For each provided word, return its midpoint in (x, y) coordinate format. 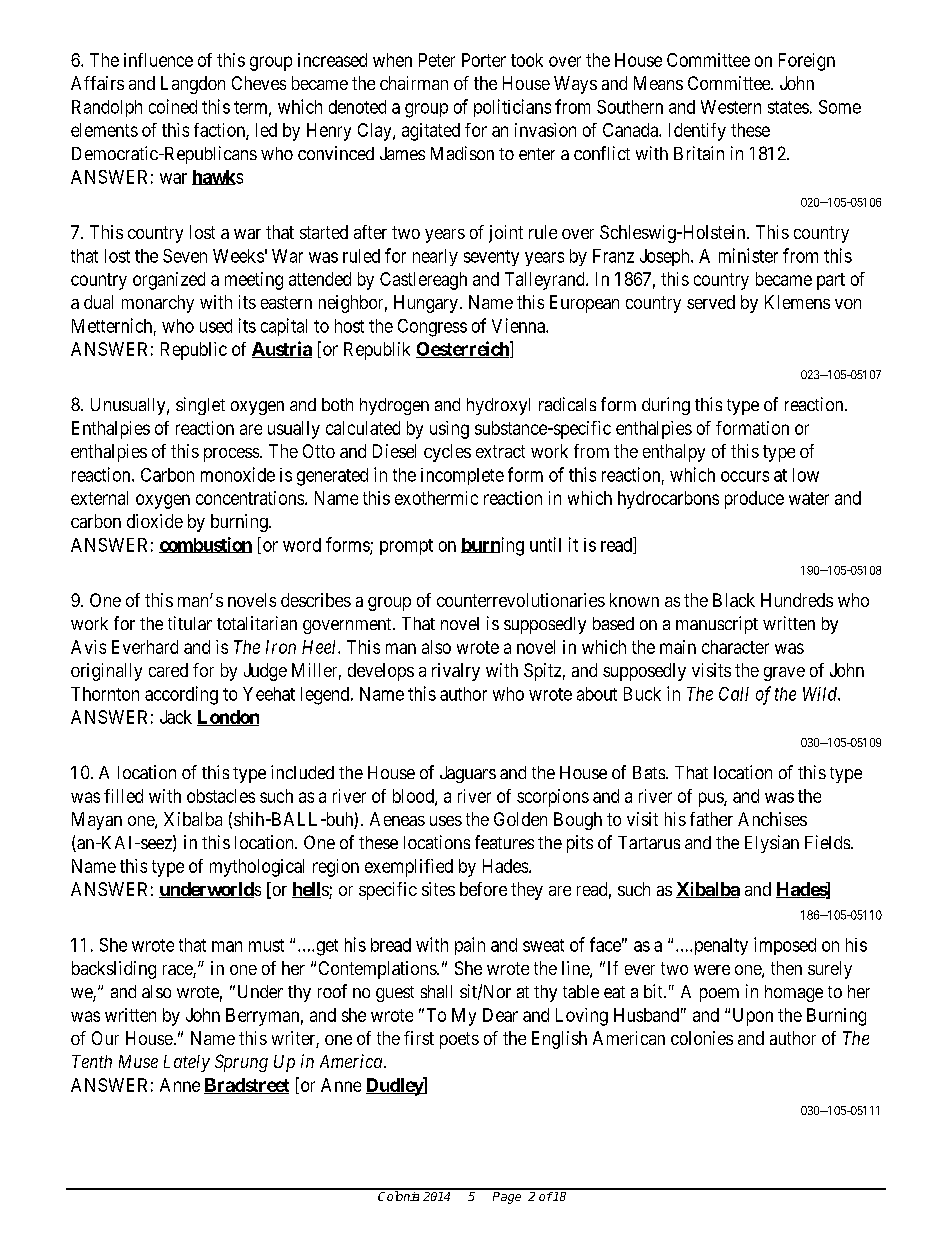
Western (731, 107)
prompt (406, 547)
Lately (187, 1063)
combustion (205, 545)
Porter (484, 60)
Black (734, 600)
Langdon (193, 85)
